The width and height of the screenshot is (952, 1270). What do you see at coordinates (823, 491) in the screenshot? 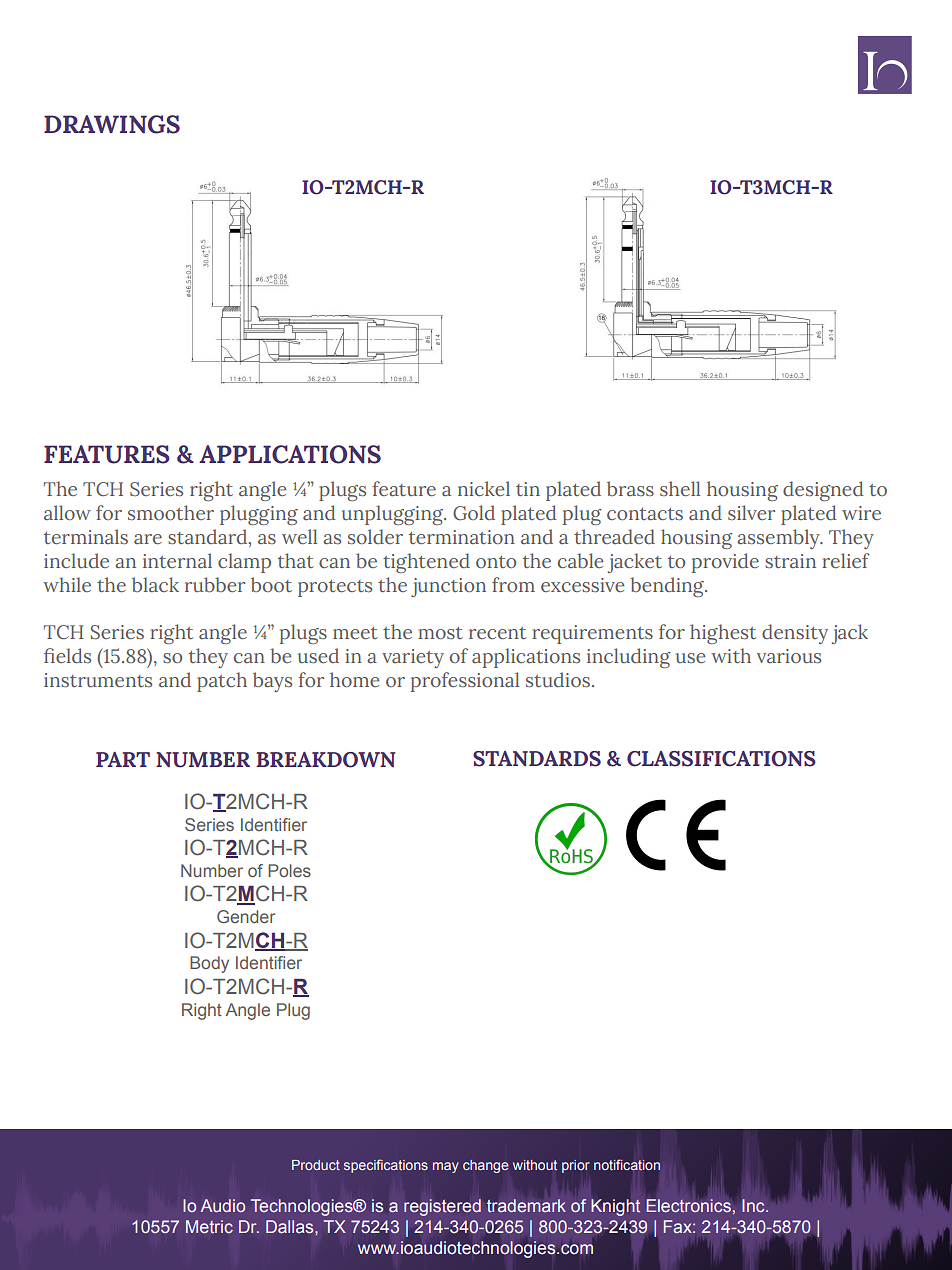
I see `designed` at bounding box center [823, 491].
